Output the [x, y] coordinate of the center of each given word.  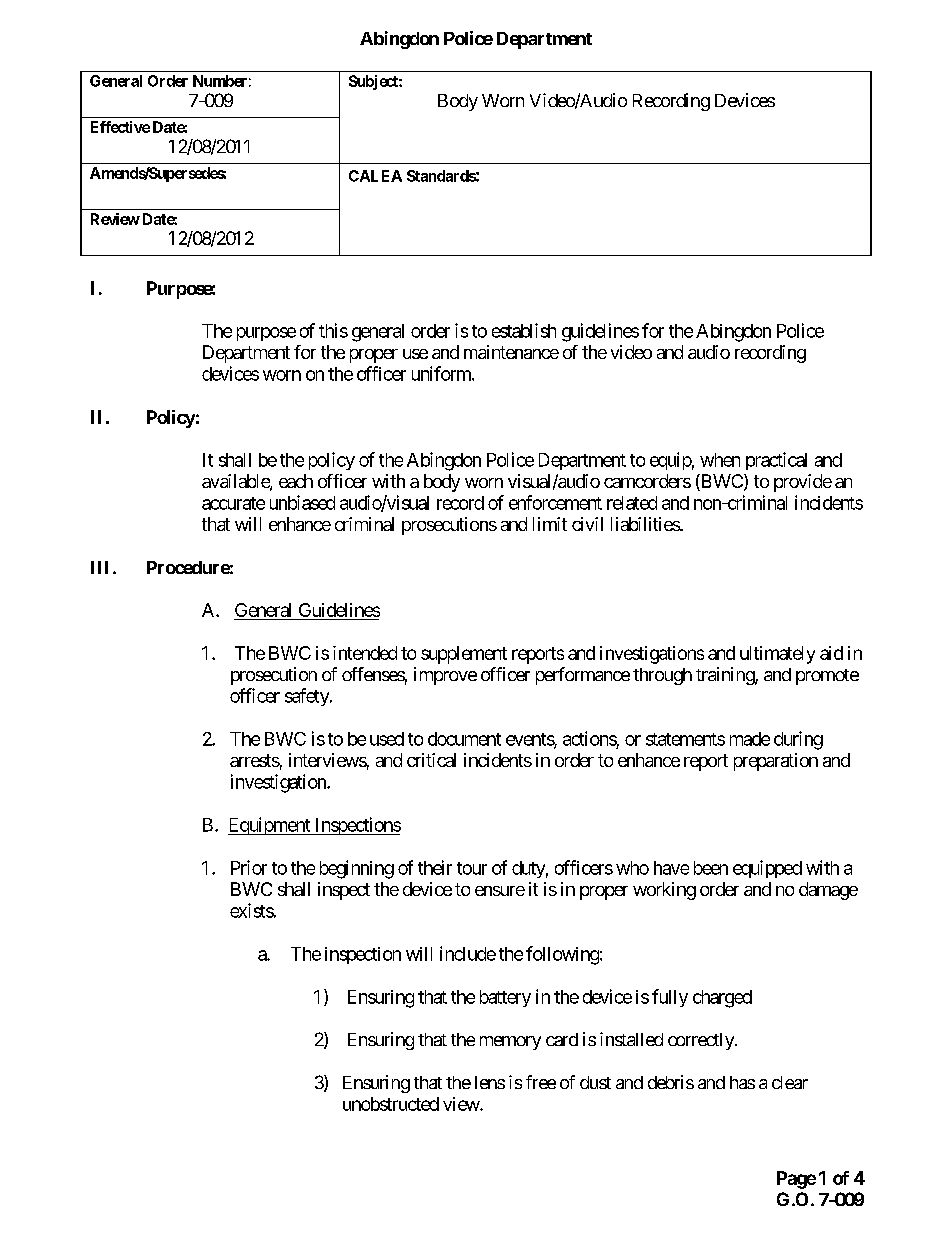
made [750, 739]
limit [550, 524]
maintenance [511, 352]
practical [776, 461]
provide [803, 483]
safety [308, 697]
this [333, 330]
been [711, 868]
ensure [500, 891]
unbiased [302, 502]
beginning [357, 869]
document [464, 739]
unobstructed [391, 1104]
